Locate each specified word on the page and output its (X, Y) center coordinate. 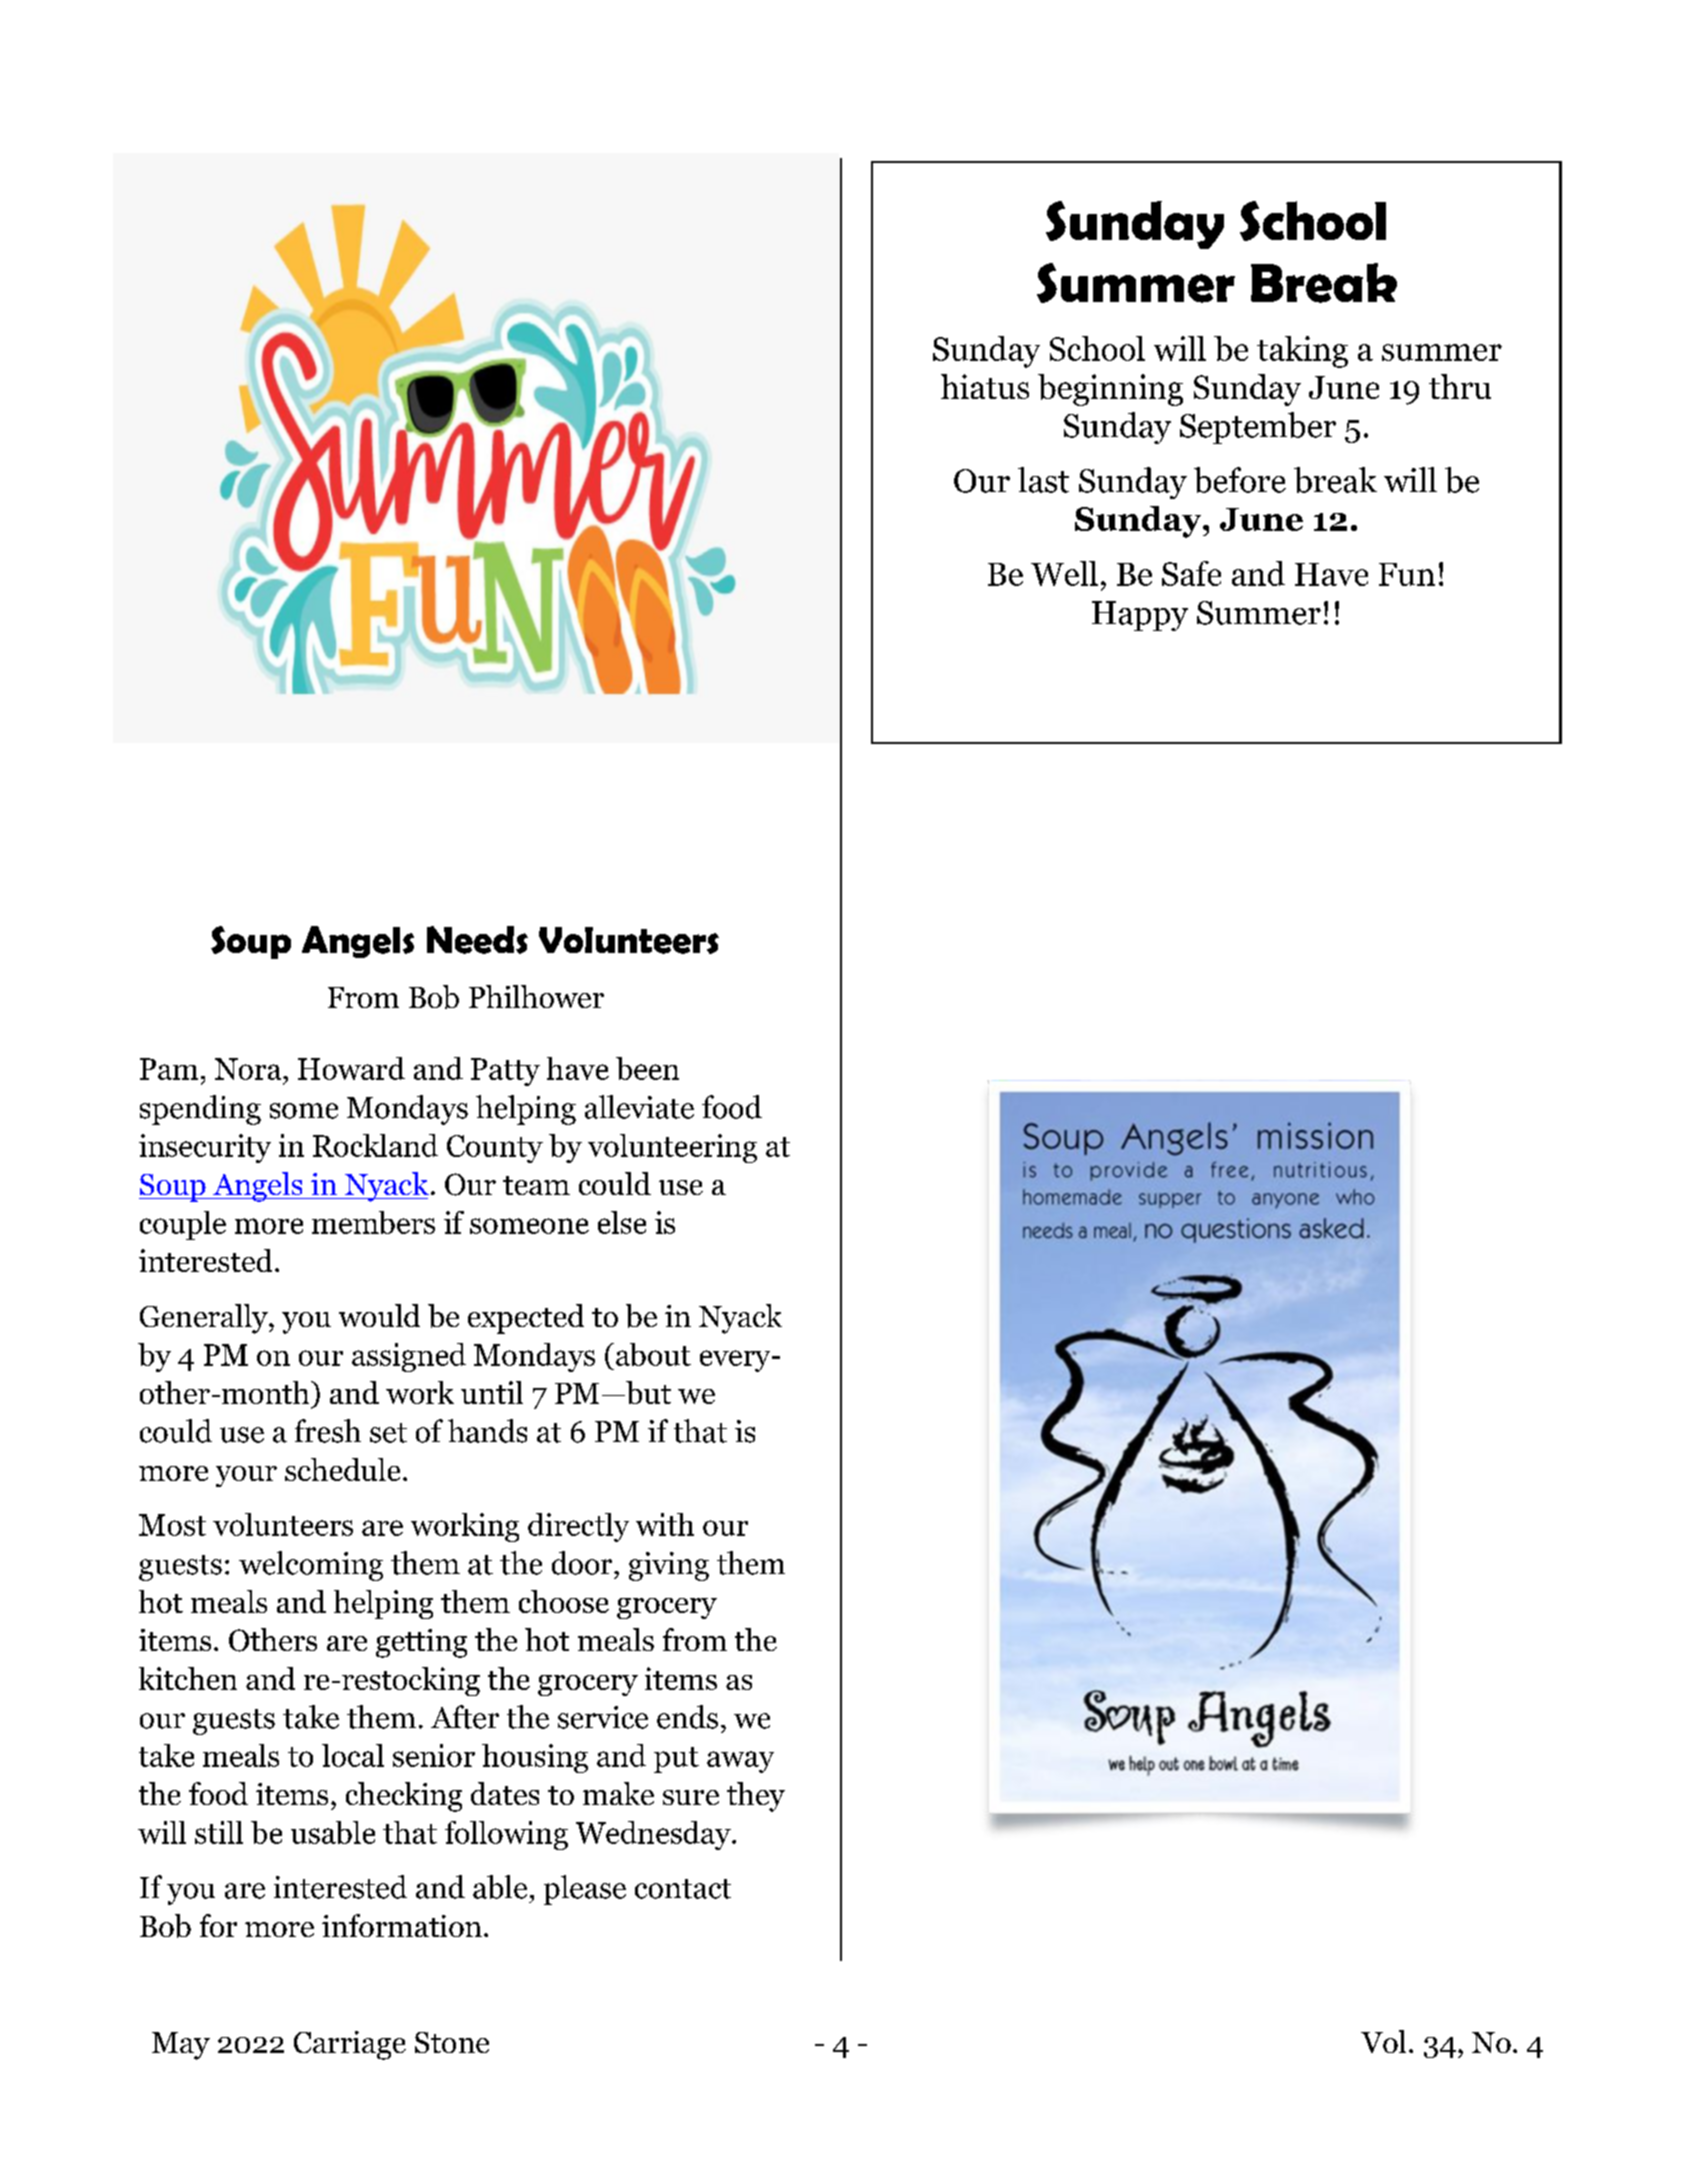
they (756, 1797)
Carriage (350, 2045)
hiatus (985, 386)
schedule (342, 1469)
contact (683, 1889)
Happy (1140, 616)
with (665, 1524)
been (647, 1068)
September (1258, 428)
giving (669, 1566)
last (1043, 480)
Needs (477, 940)
